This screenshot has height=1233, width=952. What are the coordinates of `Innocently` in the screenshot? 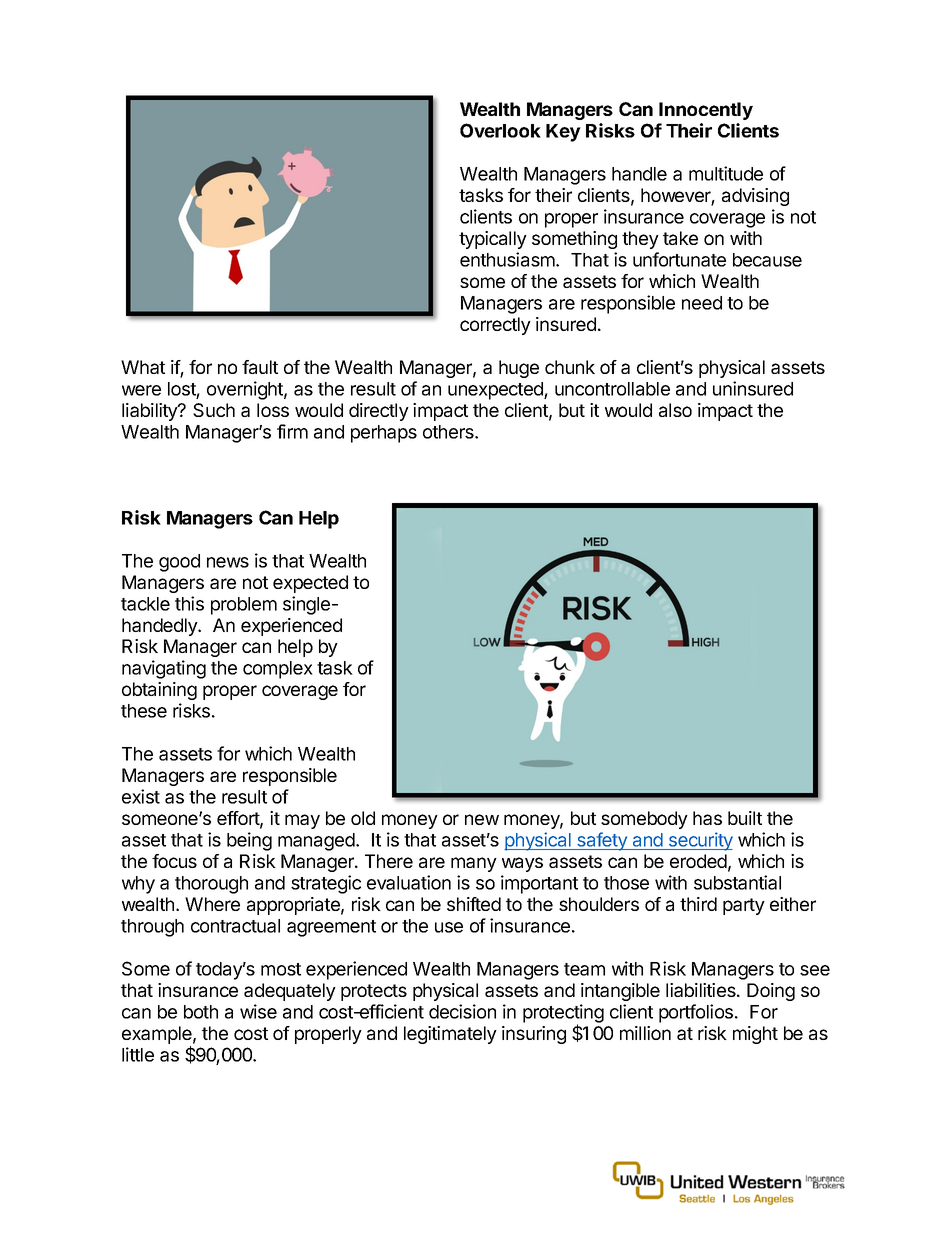 It's located at (706, 111).
